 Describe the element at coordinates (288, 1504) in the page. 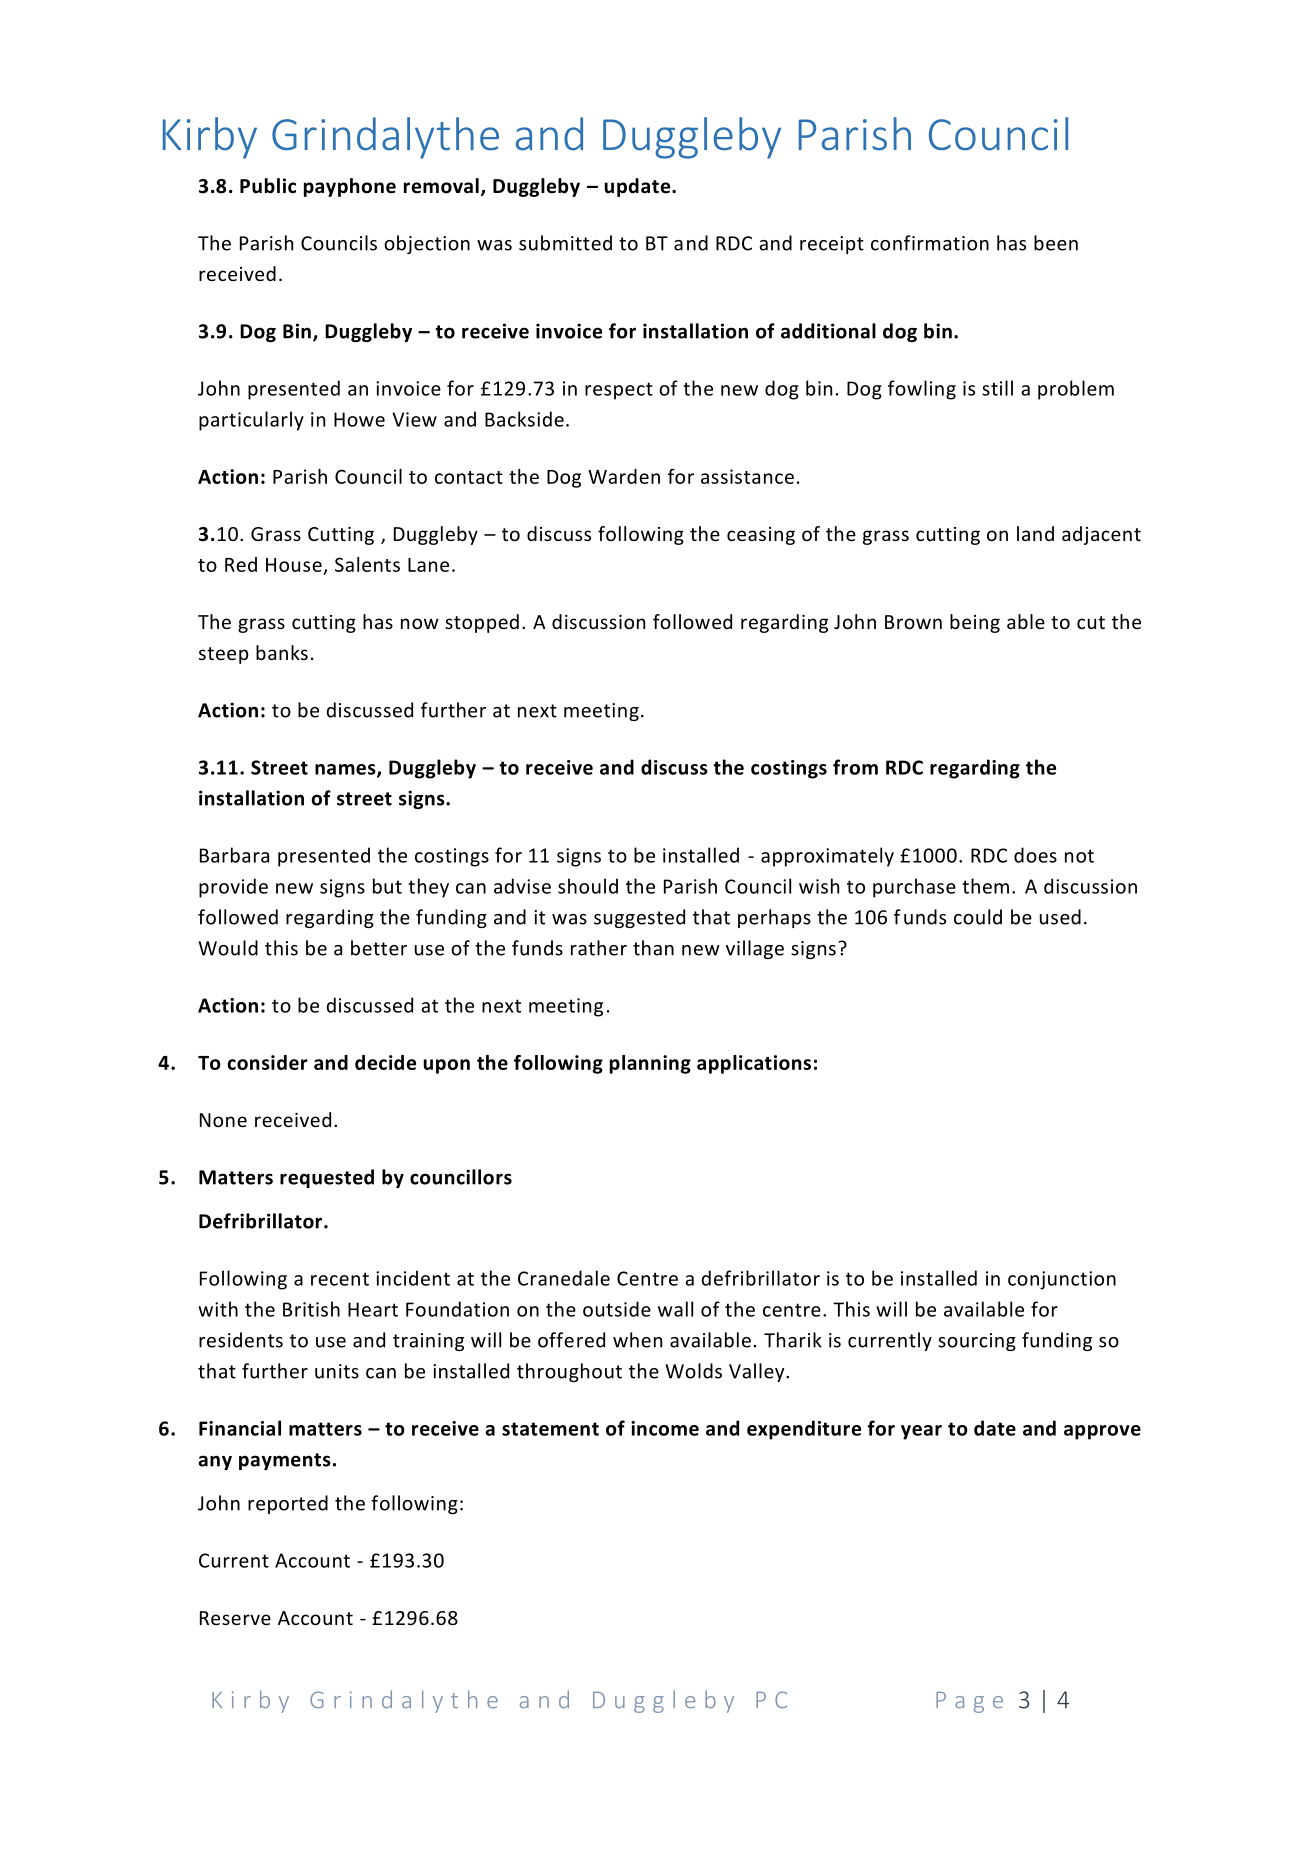

I see `reported` at that location.
